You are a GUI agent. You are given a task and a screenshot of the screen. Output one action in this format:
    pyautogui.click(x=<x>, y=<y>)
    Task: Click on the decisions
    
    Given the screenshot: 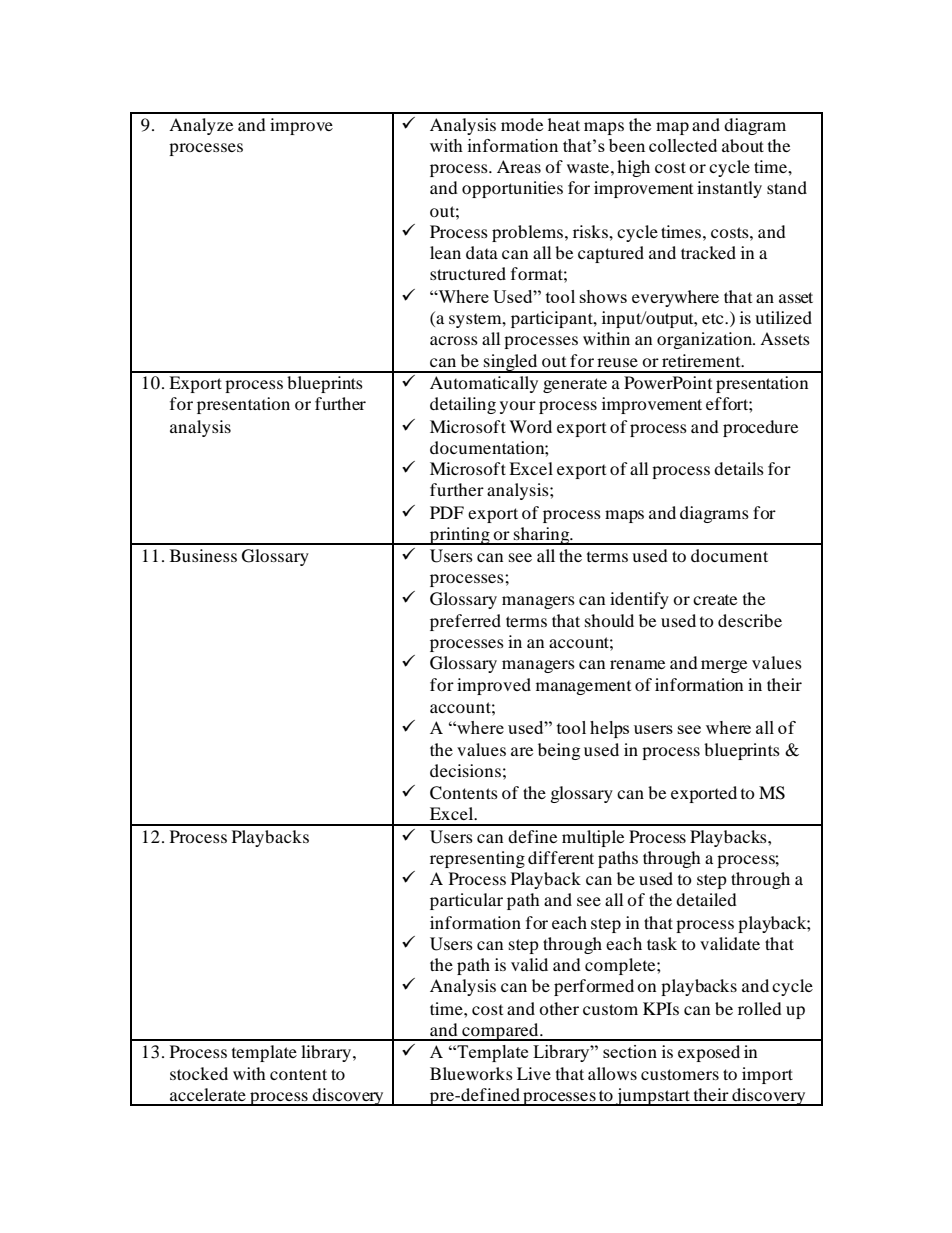 What is the action you would take?
    pyautogui.click(x=465, y=770)
